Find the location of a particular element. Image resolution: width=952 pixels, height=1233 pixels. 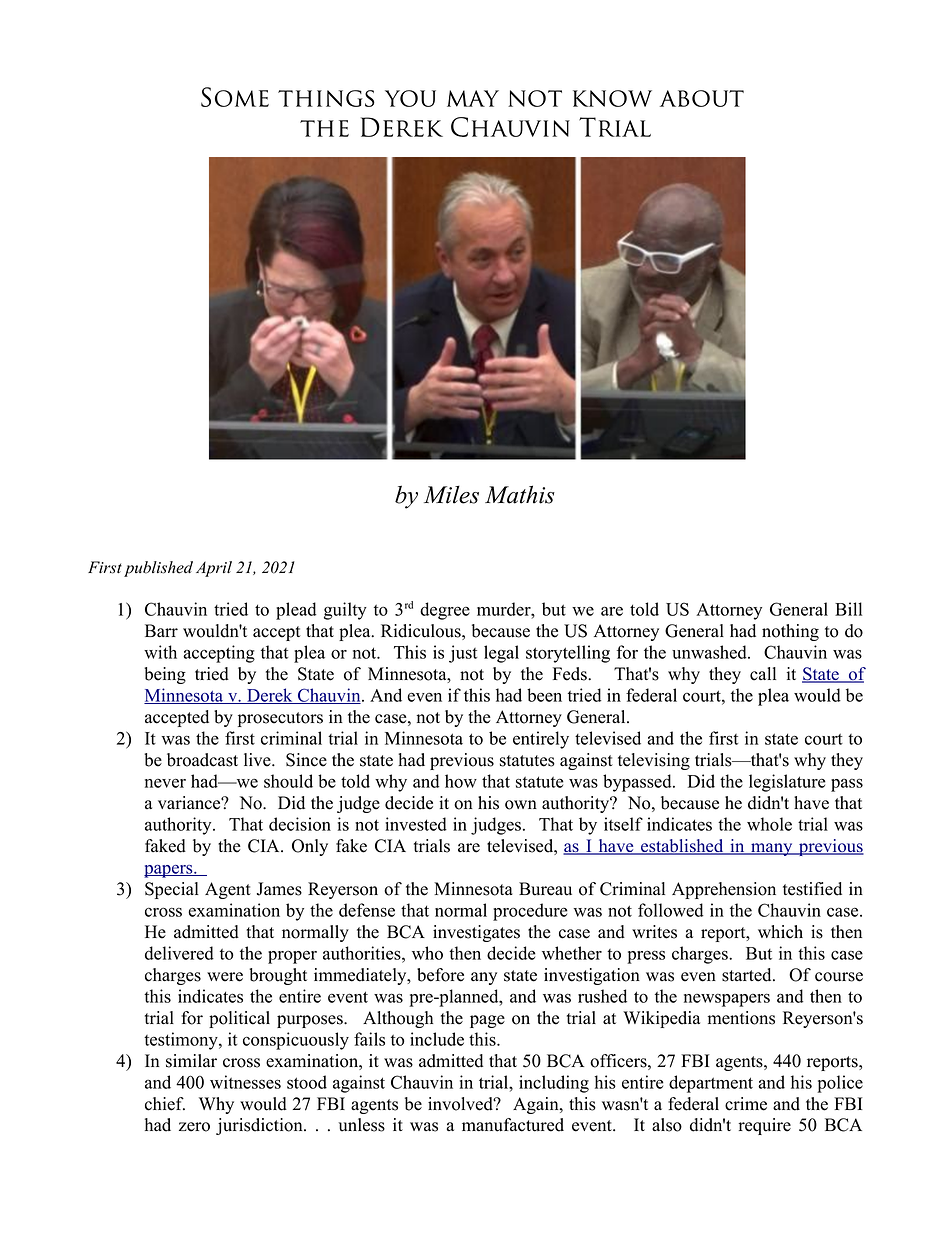

may is located at coordinates (473, 98).
